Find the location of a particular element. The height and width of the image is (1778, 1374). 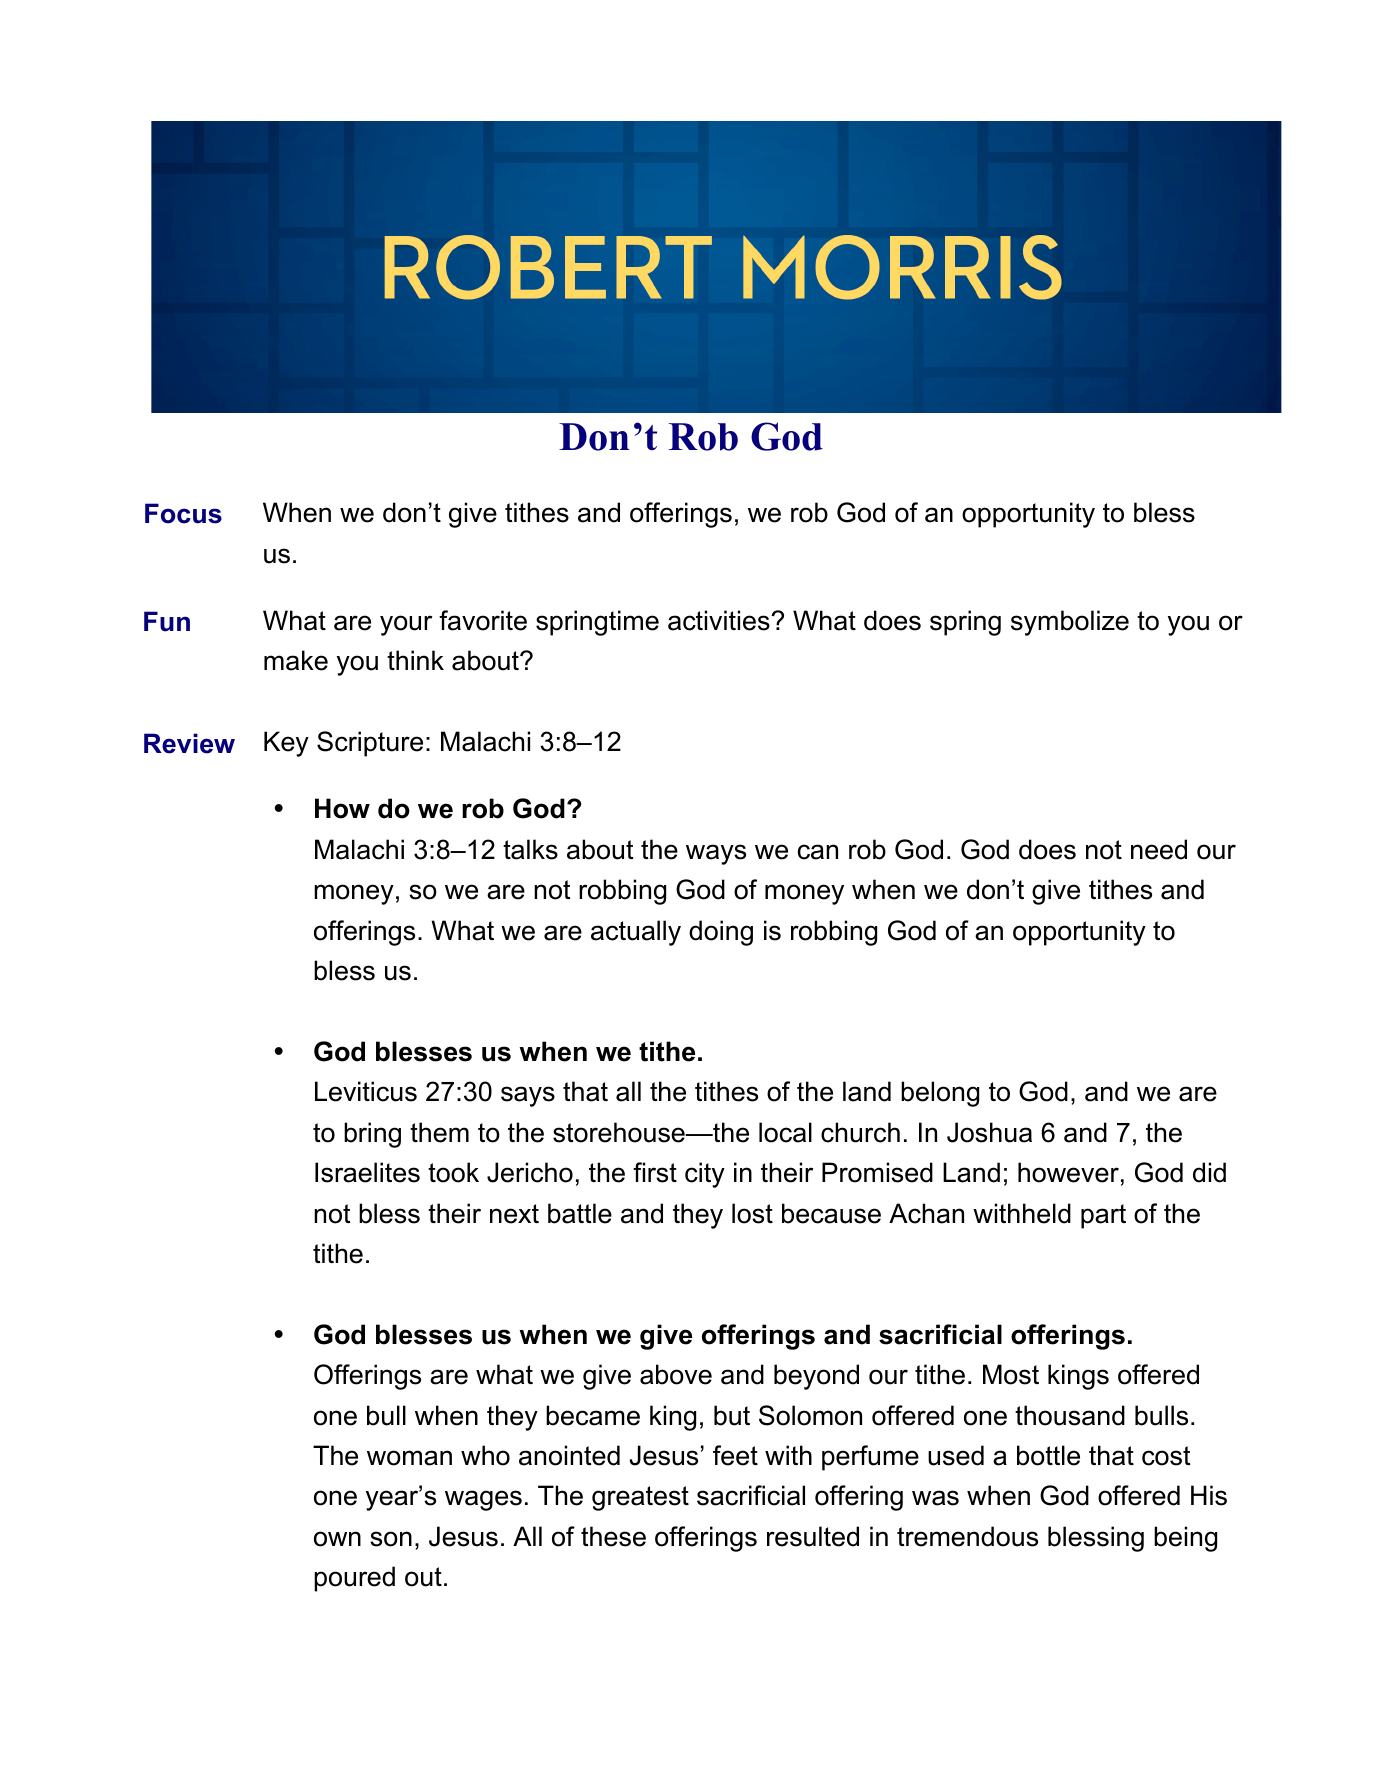

belong is located at coordinates (940, 1094).
